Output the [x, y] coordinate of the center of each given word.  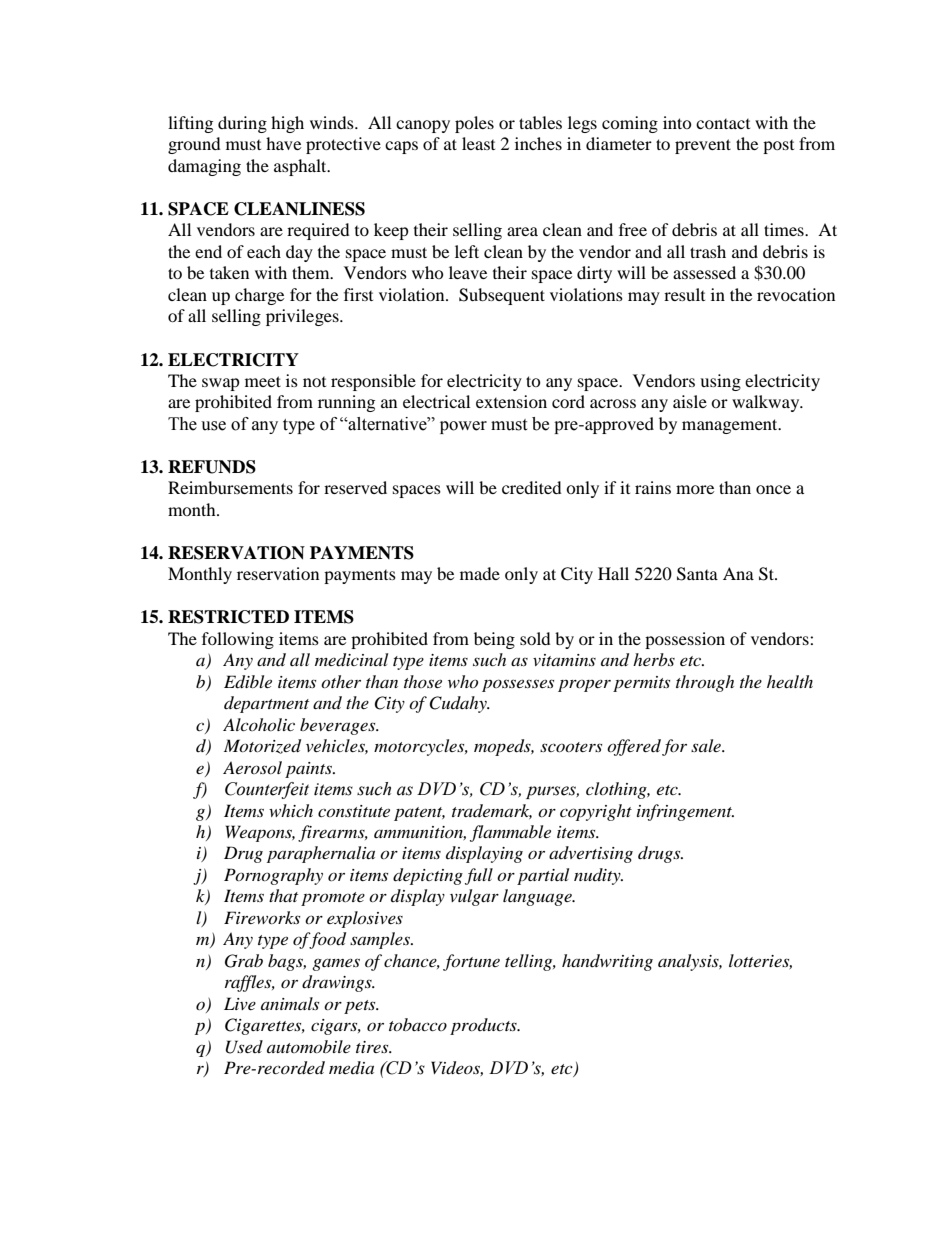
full [479, 876]
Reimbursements [230, 487]
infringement [685, 812]
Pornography [273, 876]
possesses [518, 685]
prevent [703, 146]
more [695, 489]
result [684, 294]
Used [244, 1047]
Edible [248, 682]
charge [259, 296]
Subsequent [502, 296]
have [283, 143]
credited [532, 487]
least [478, 143]
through [705, 683]
